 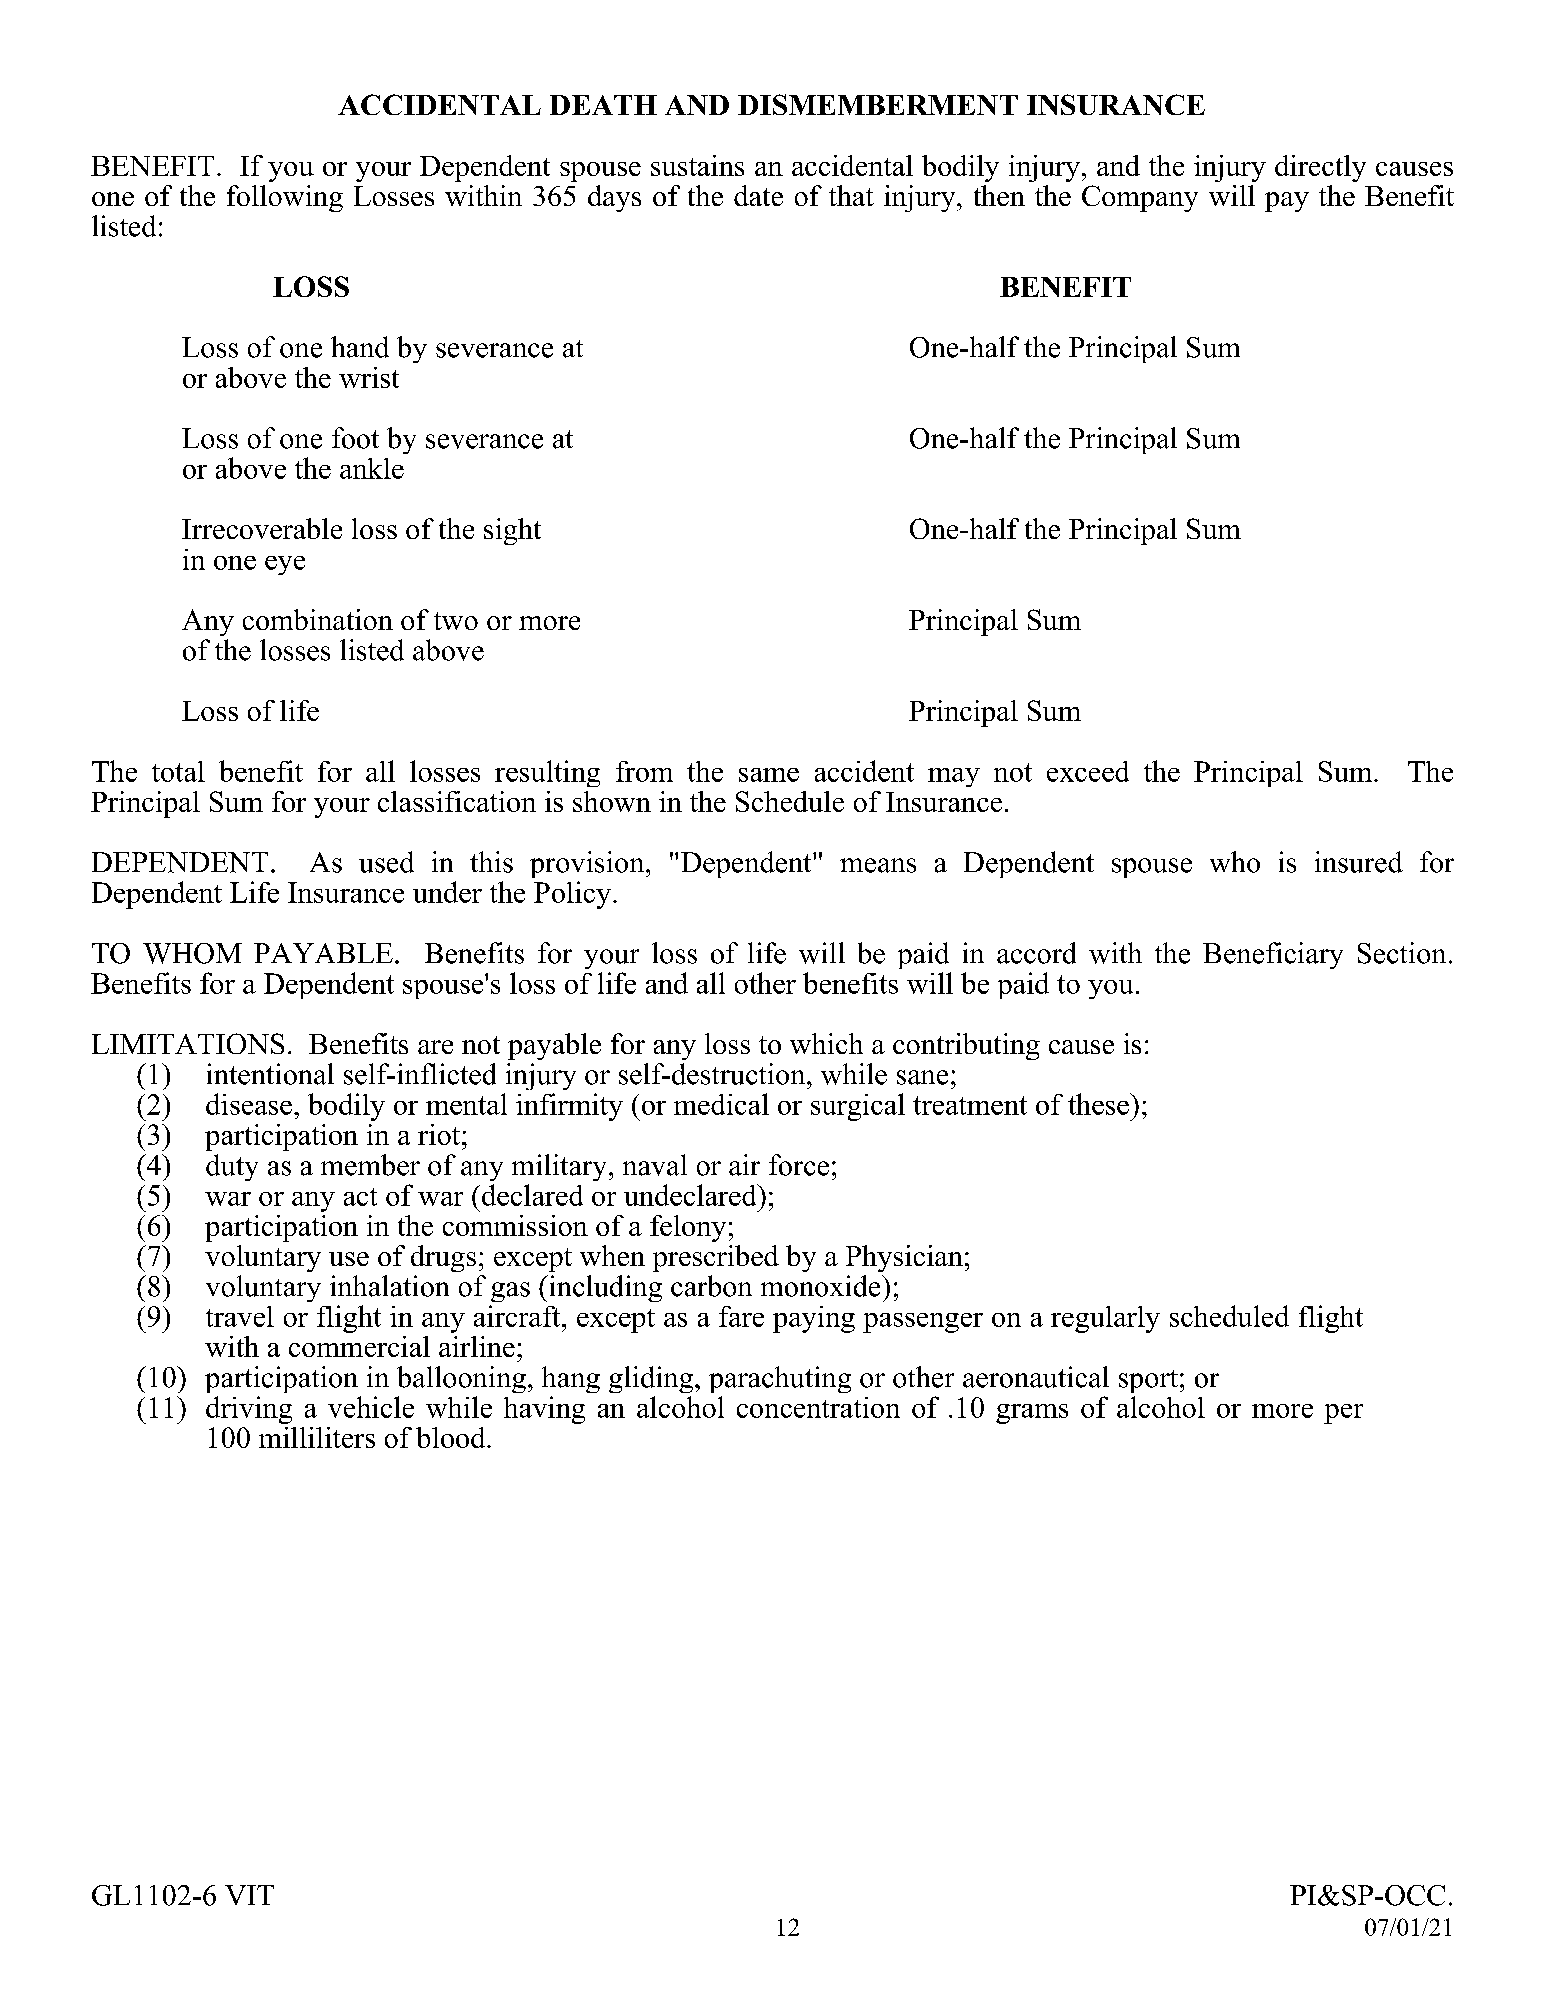 What do you see at coordinates (1320, 168) in the screenshot?
I see `directly` at bounding box center [1320, 168].
